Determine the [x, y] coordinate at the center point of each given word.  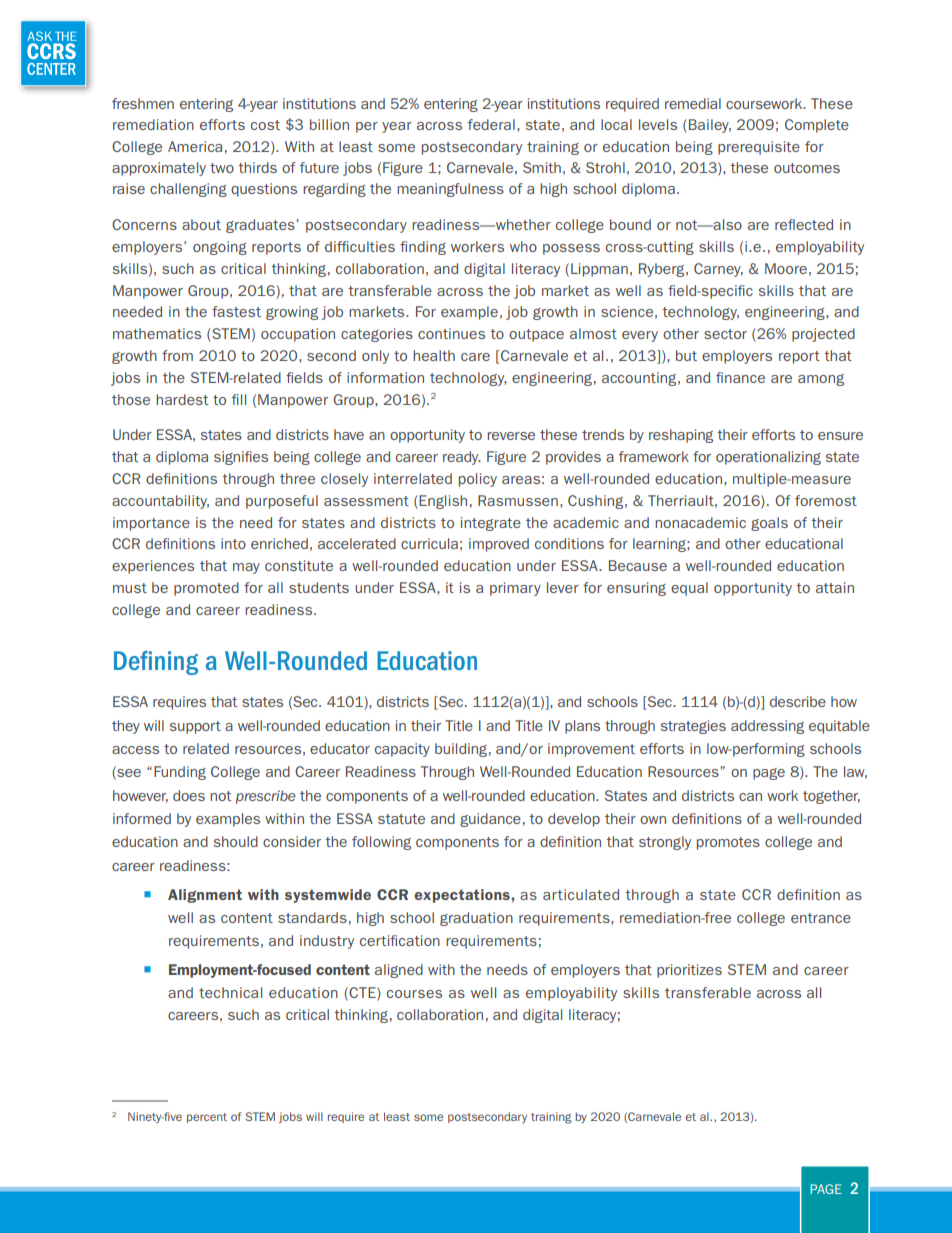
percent [207, 1118]
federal [491, 124]
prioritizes [689, 971]
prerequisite [759, 148]
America [195, 146]
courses [414, 994]
